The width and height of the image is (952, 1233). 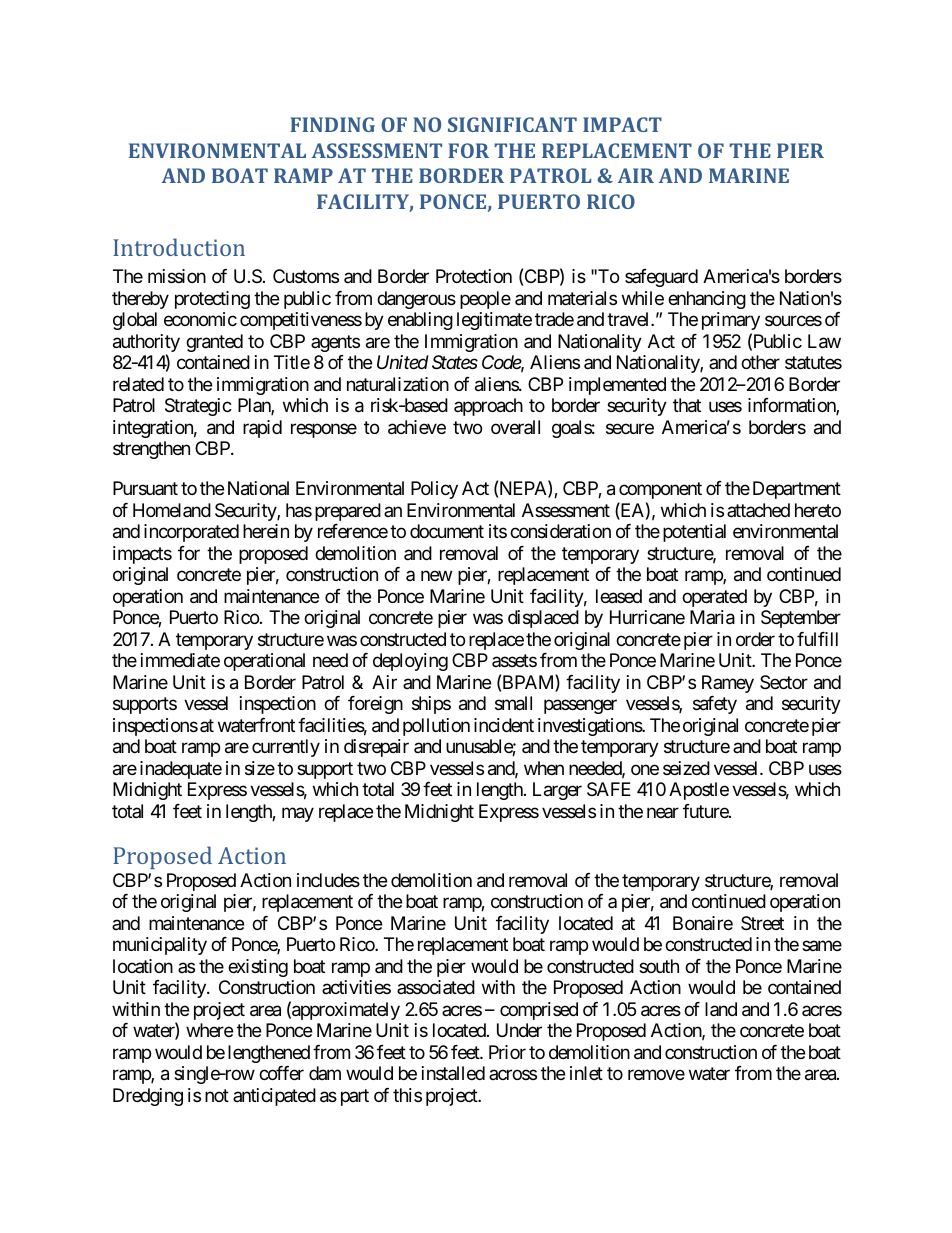 I want to click on not, so click(x=217, y=1095).
